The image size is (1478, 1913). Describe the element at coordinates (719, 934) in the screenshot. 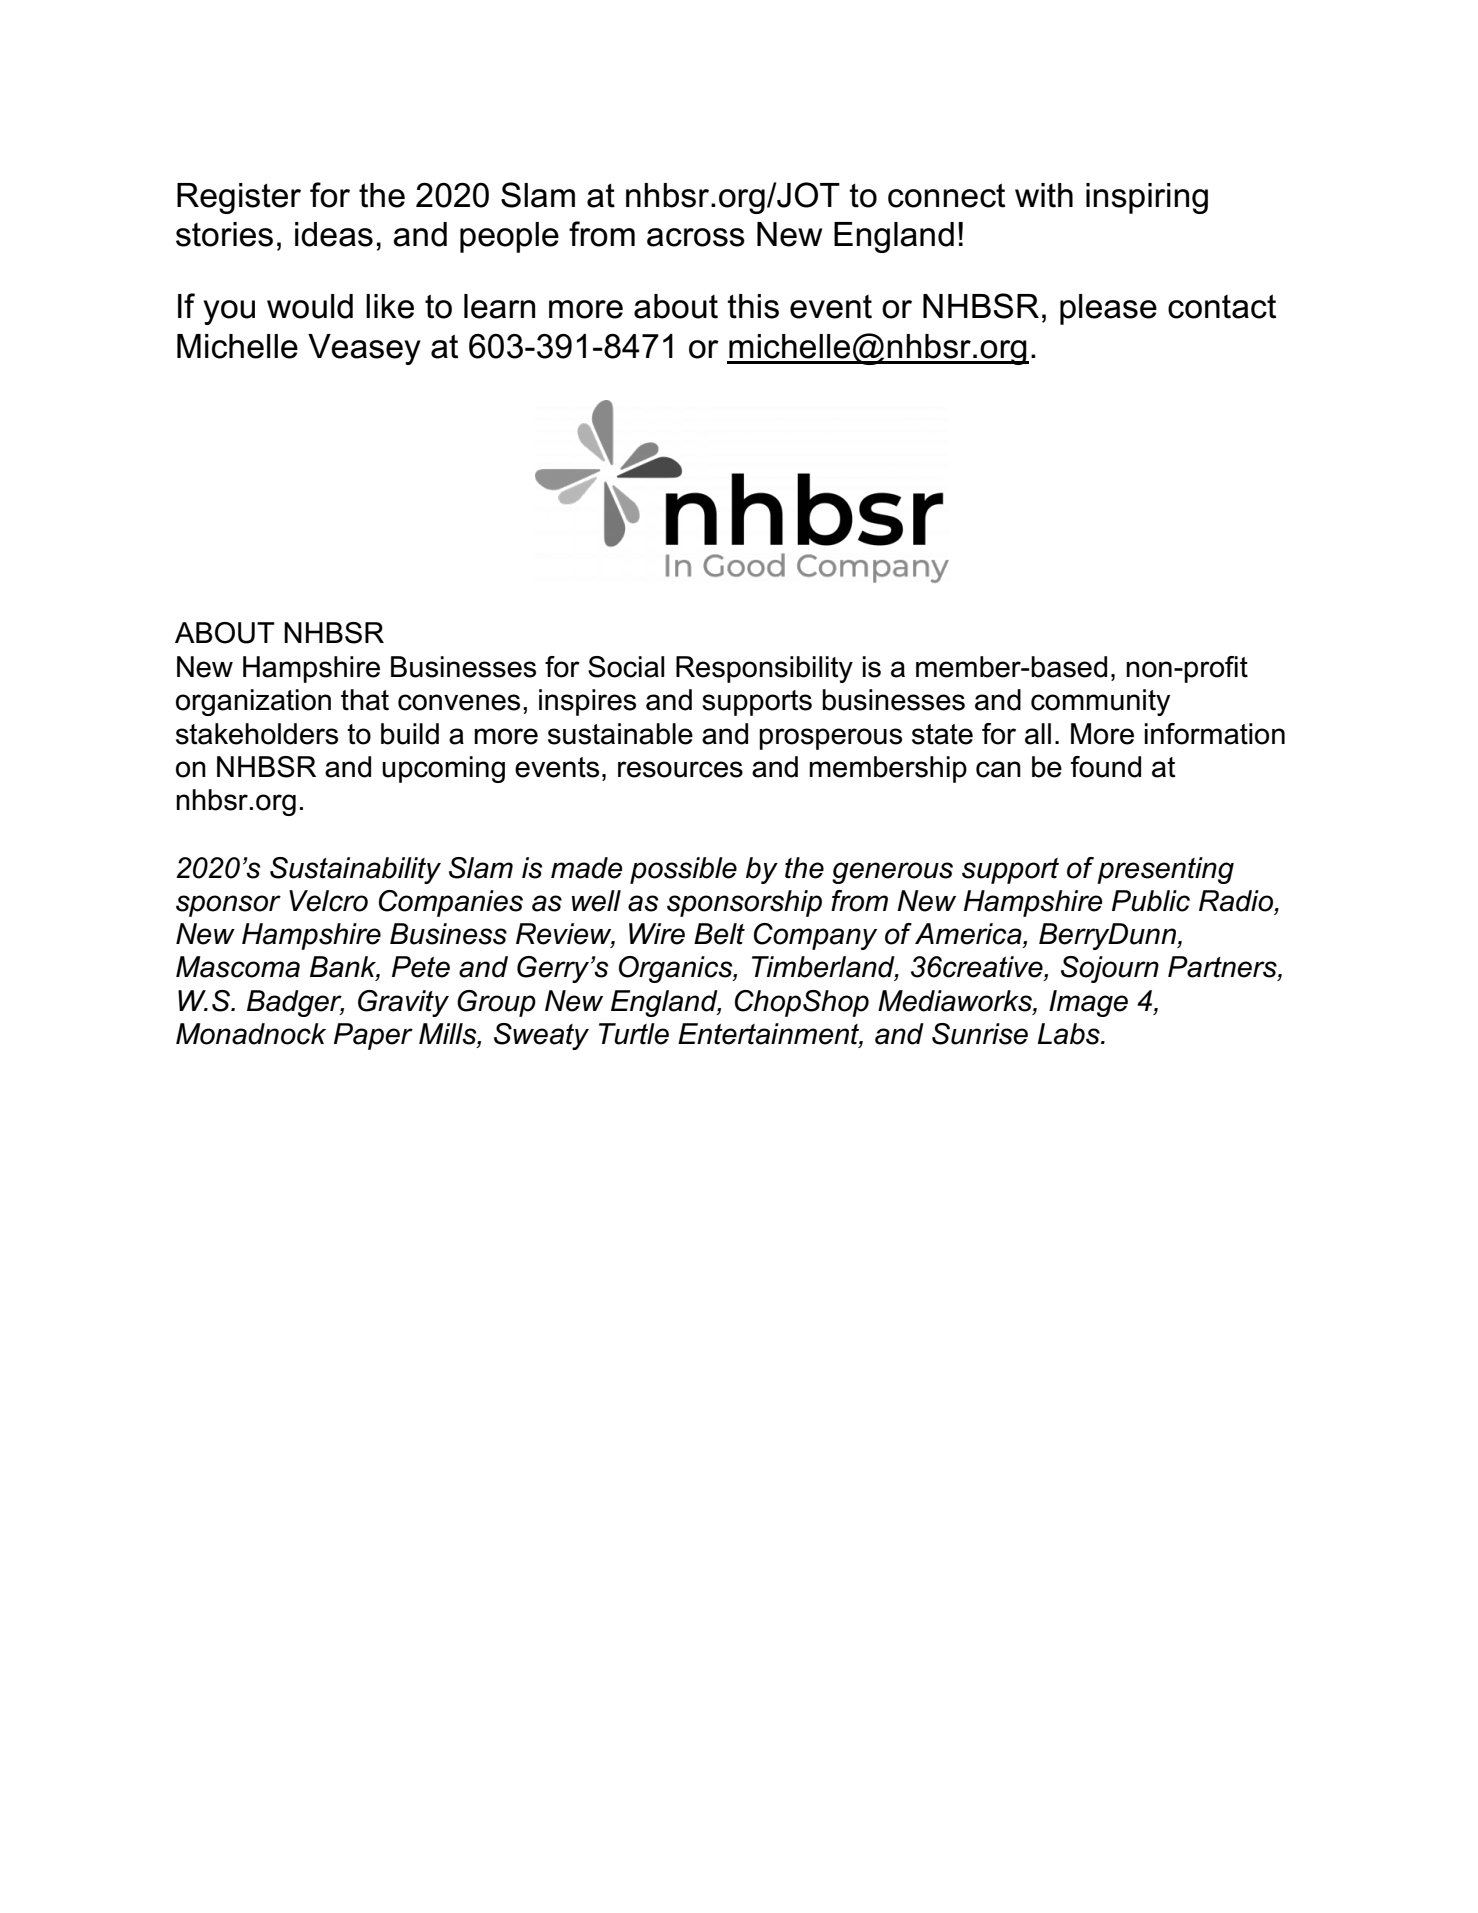

I see `Belt` at that location.
